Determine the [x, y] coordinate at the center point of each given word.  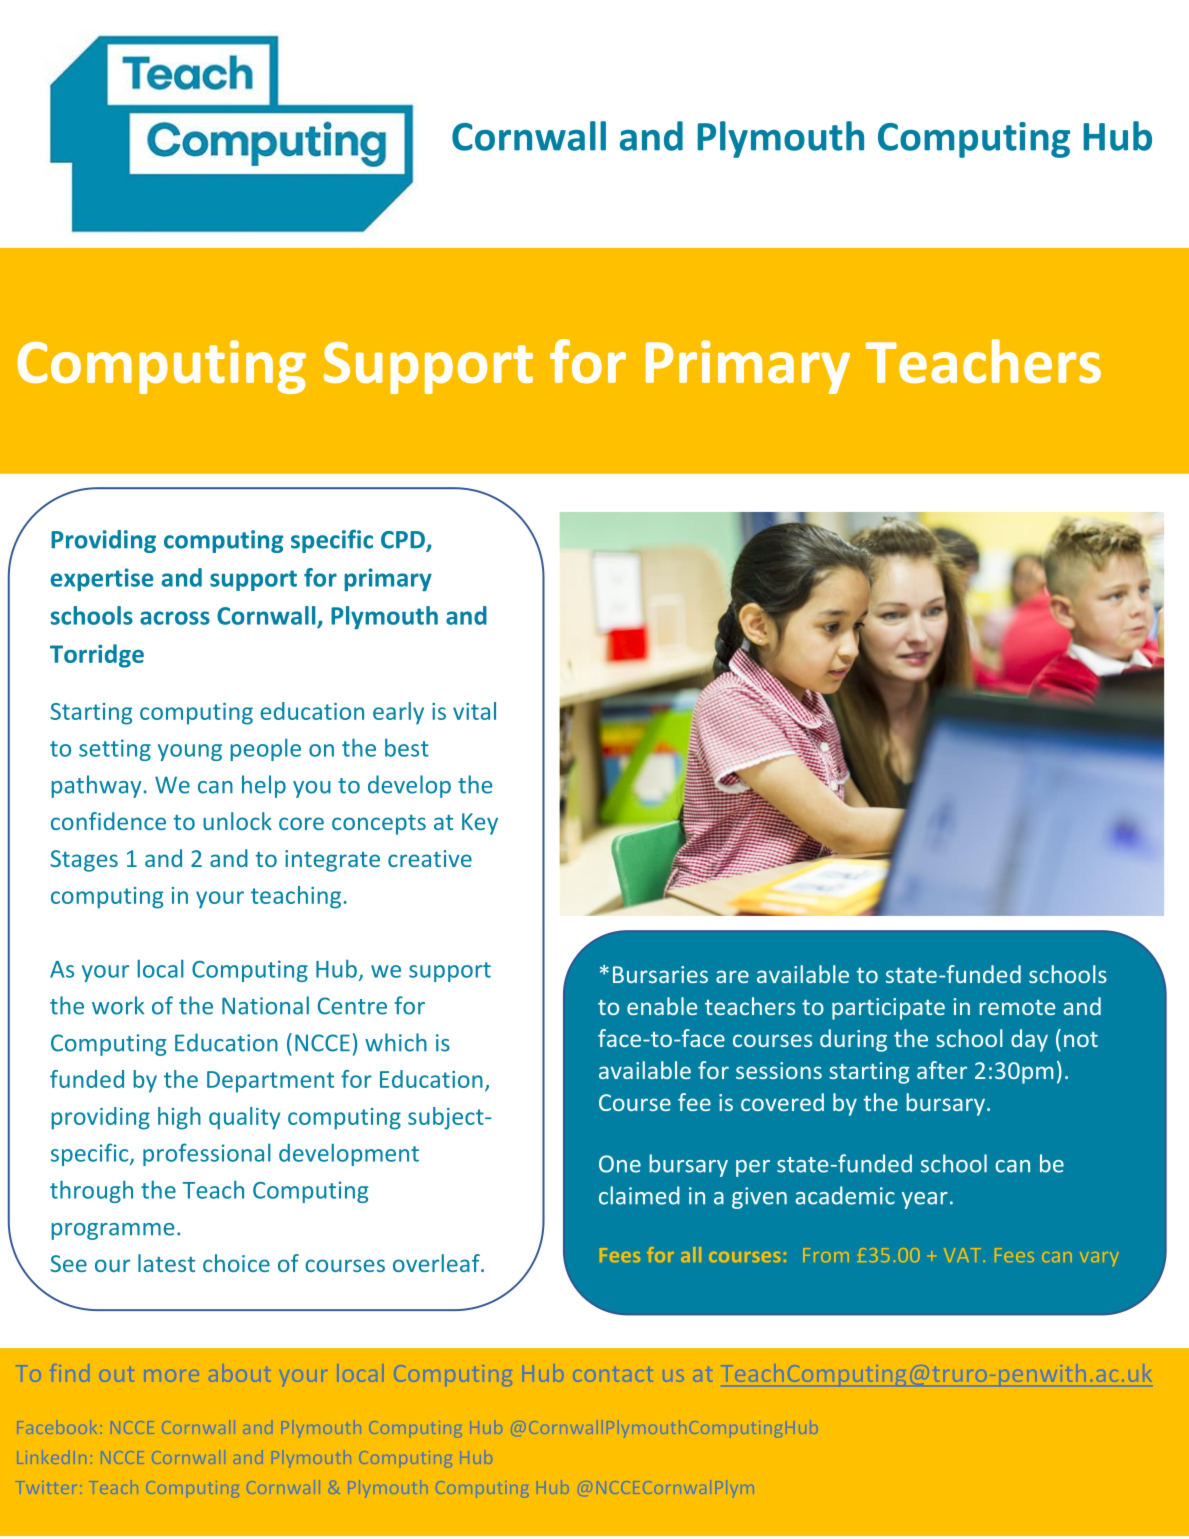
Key [480, 824]
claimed [639, 1195]
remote [1017, 1007]
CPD [404, 541]
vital [474, 711]
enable [662, 1006]
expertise [102, 579]
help [264, 786]
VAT [964, 1255]
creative [430, 858]
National [265, 1005]
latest [166, 1263]
